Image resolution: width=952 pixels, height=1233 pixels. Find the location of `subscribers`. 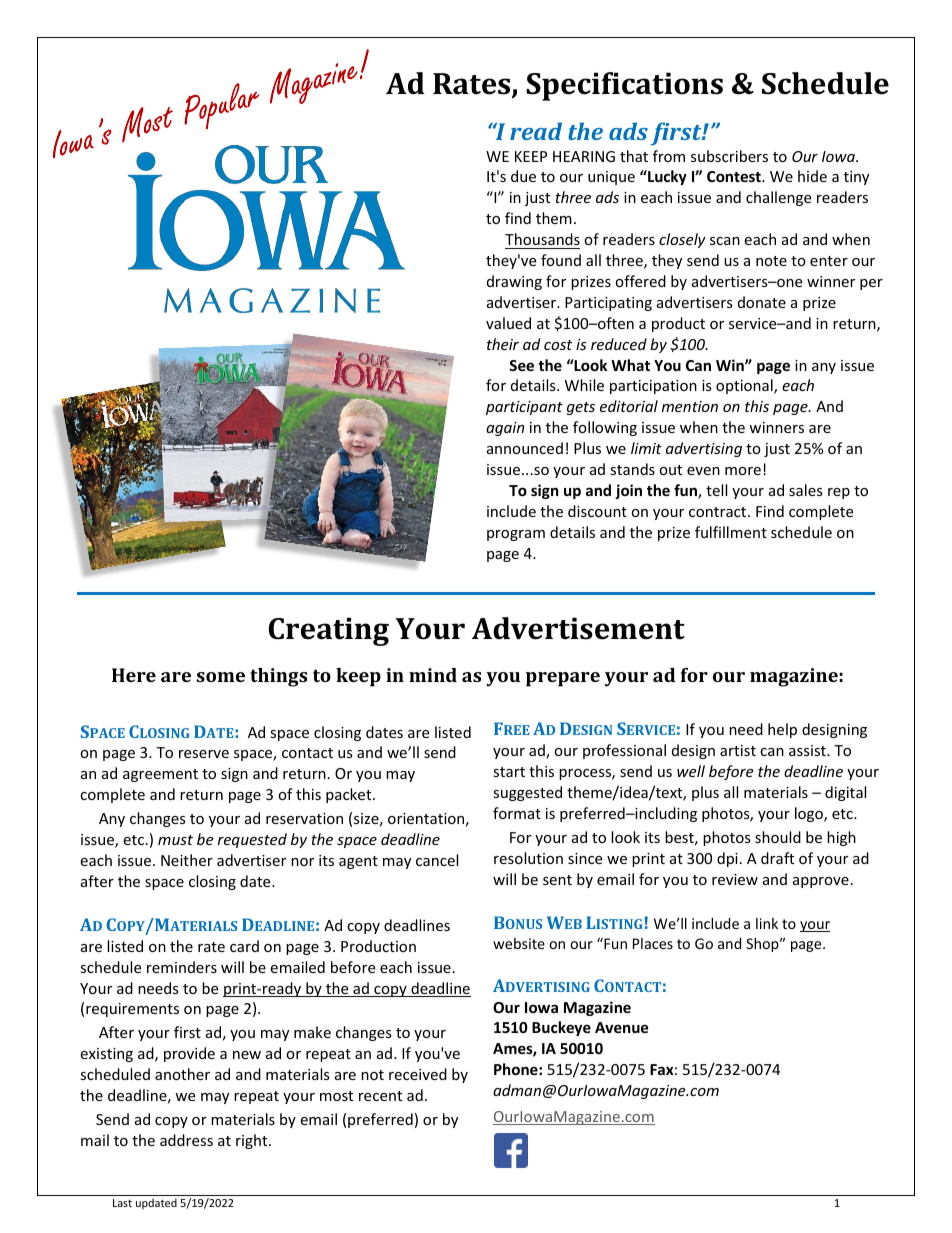

subscribers is located at coordinates (729, 156).
